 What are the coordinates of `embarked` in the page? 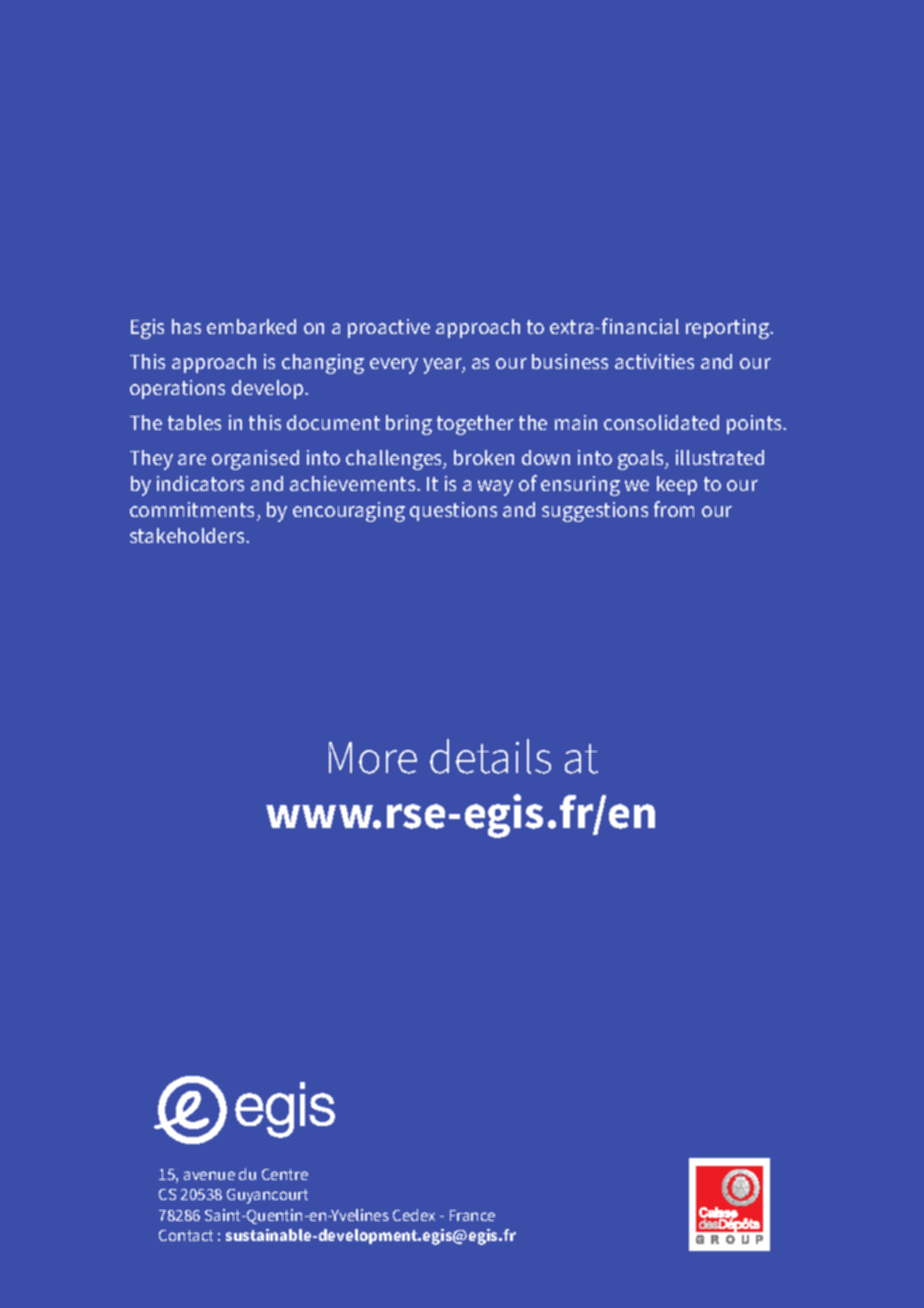 It's located at (251, 326).
